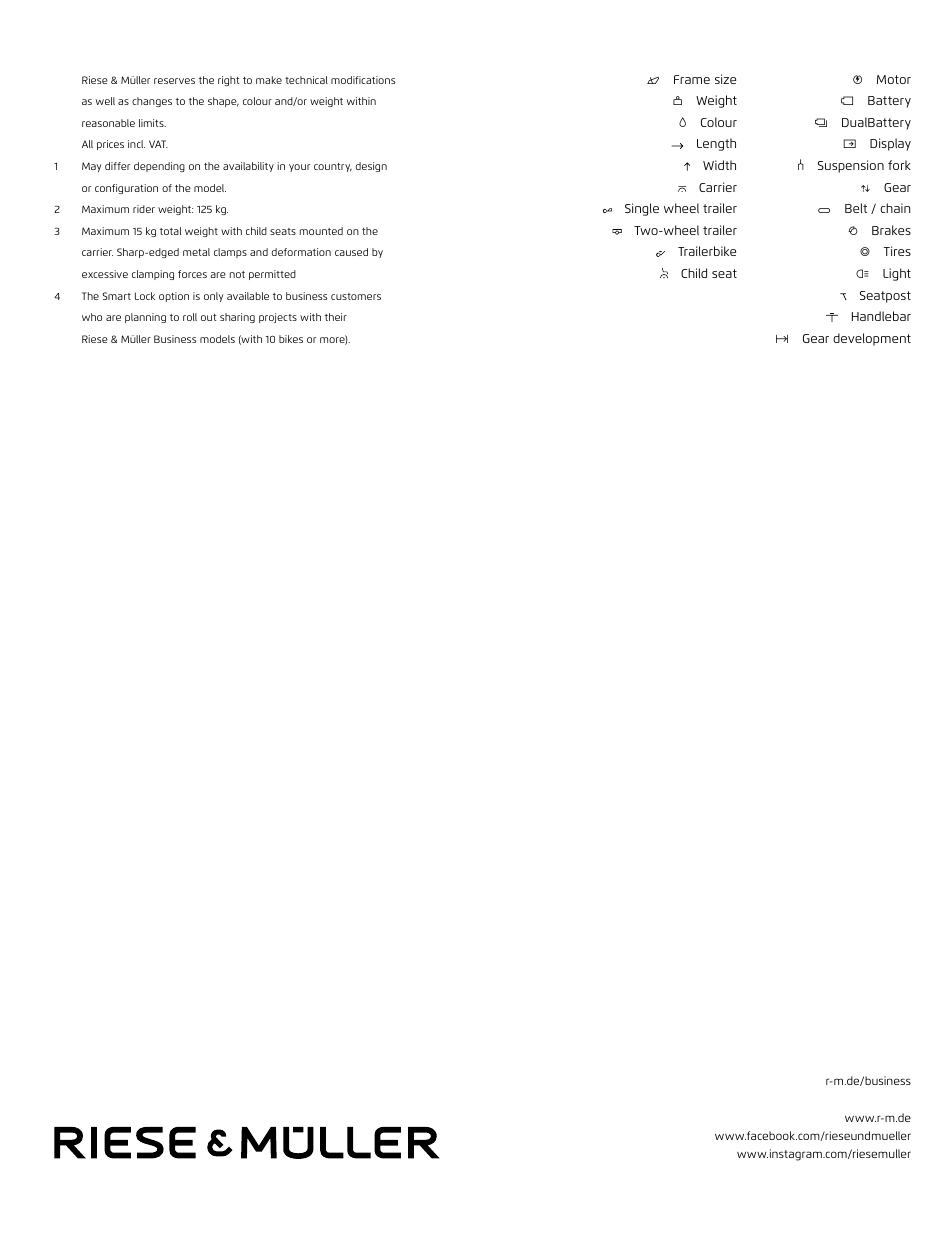 The image size is (952, 1257). What do you see at coordinates (209, 317) in the document?
I see `out` at bounding box center [209, 317].
